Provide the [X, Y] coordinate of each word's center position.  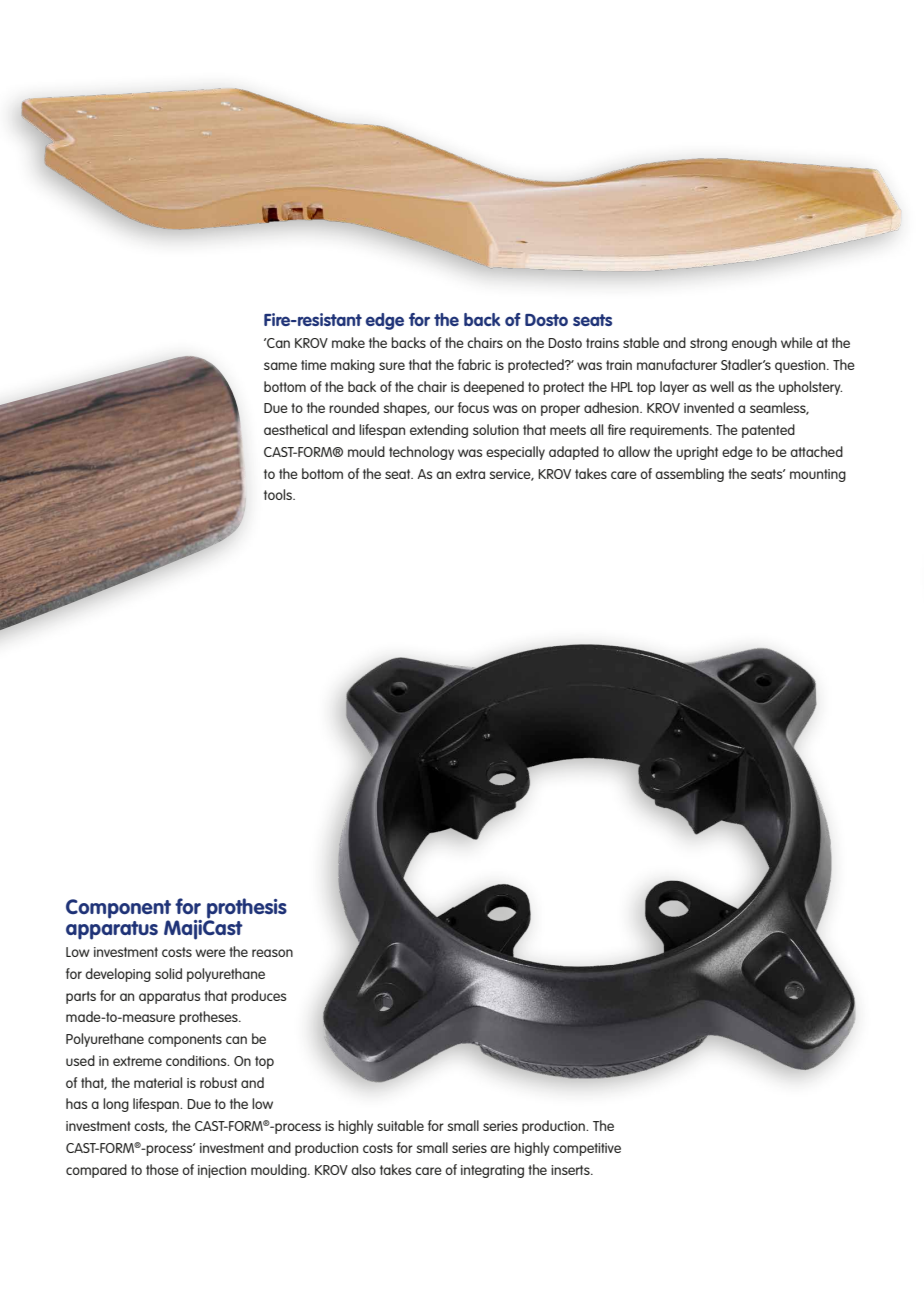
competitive [587, 1149]
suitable [400, 1125]
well [722, 386]
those [162, 1169]
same [280, 366]
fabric [474, 364]
